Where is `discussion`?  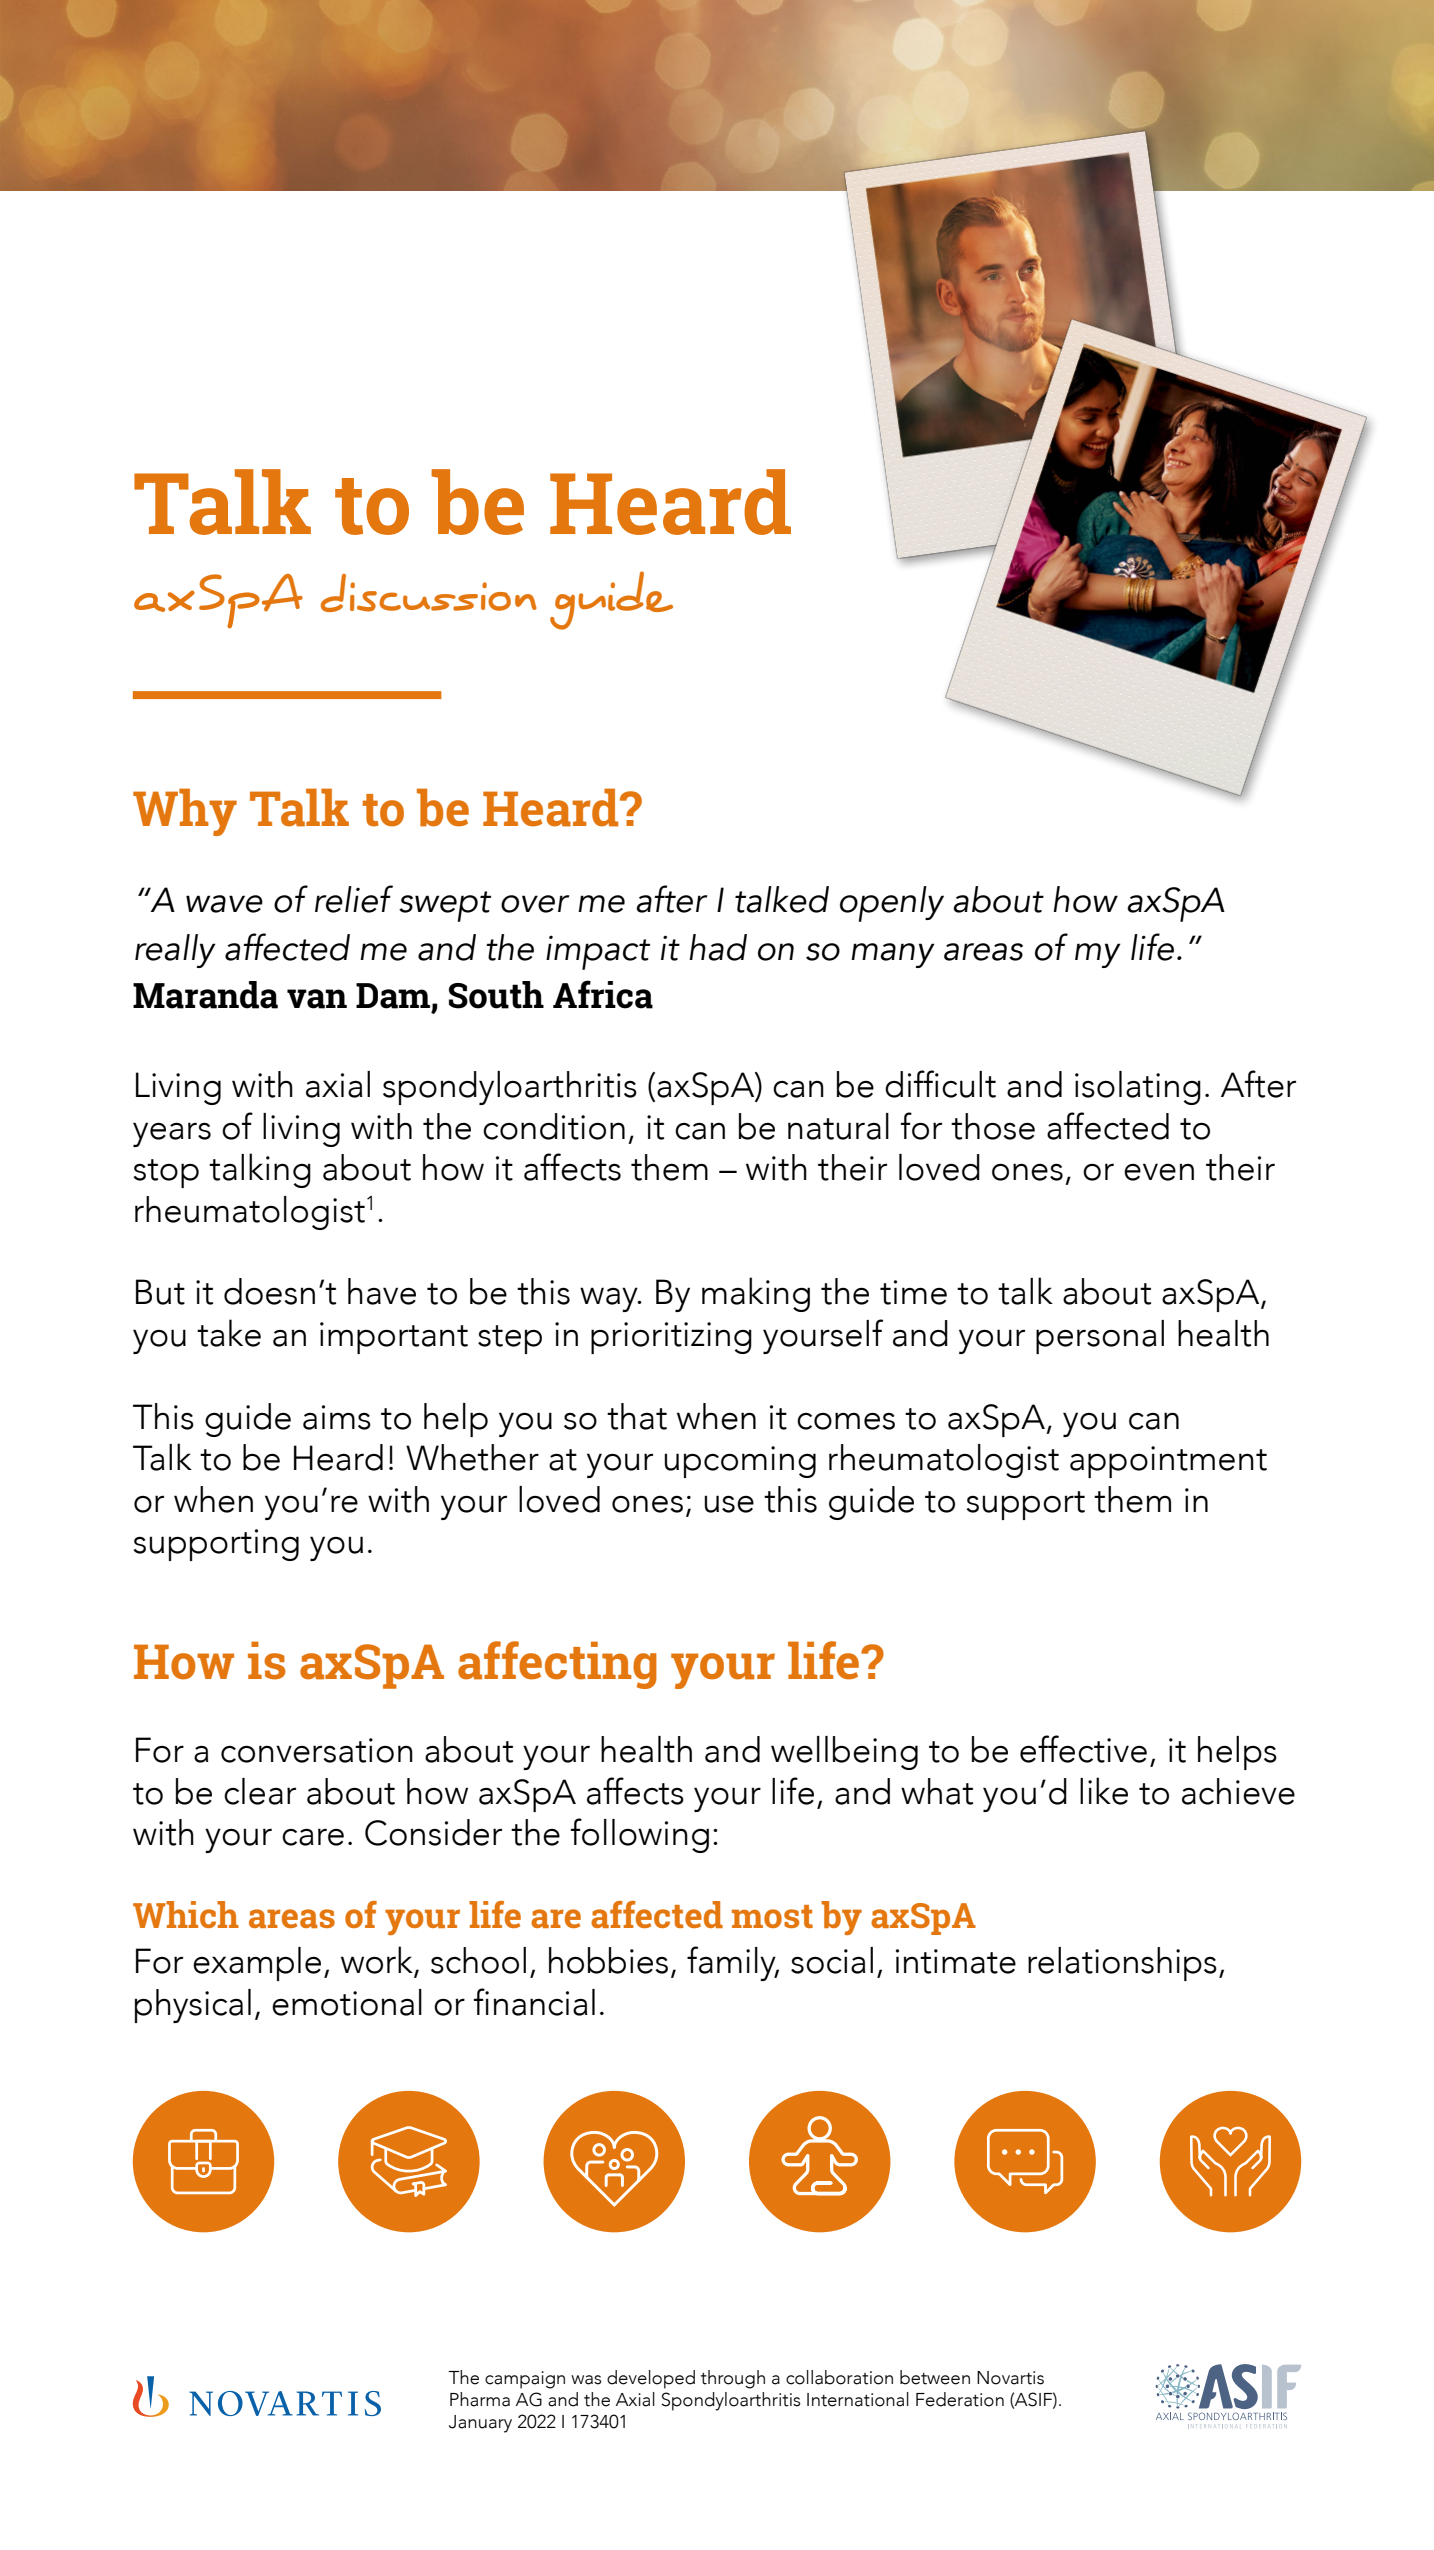
discussion is located at coordinates (429, 593).
